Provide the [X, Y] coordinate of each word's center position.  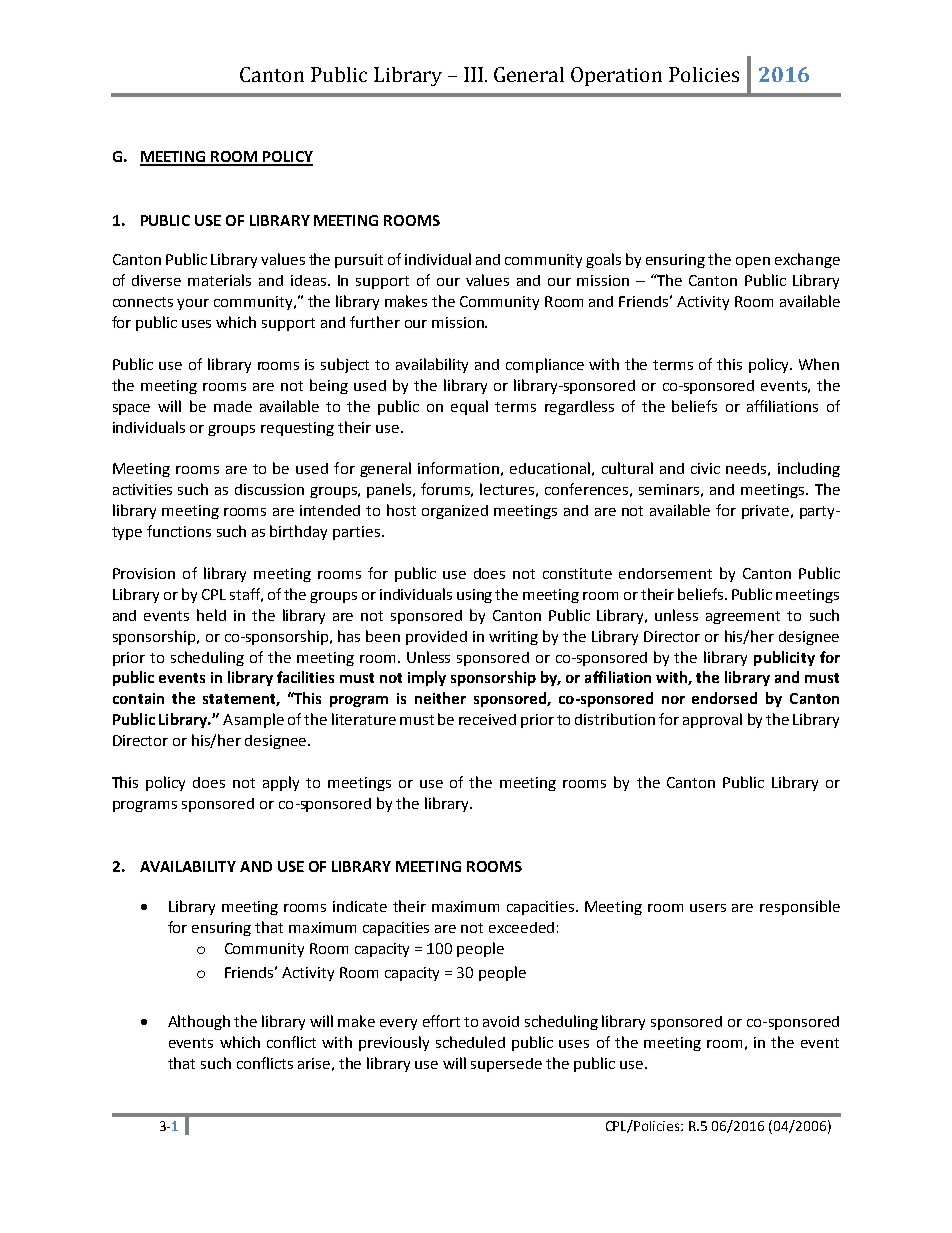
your [193, 304]
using [474, 596]
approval [712, 720]
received [487, 719]
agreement [743, 617]
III [473, 74]
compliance [545, 365]
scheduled [470, 1042]
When [819, 364]
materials [219, 280]
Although [199, 1022]
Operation [616, 76]
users [708, 908]
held [211, 615]
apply [281, 783]
